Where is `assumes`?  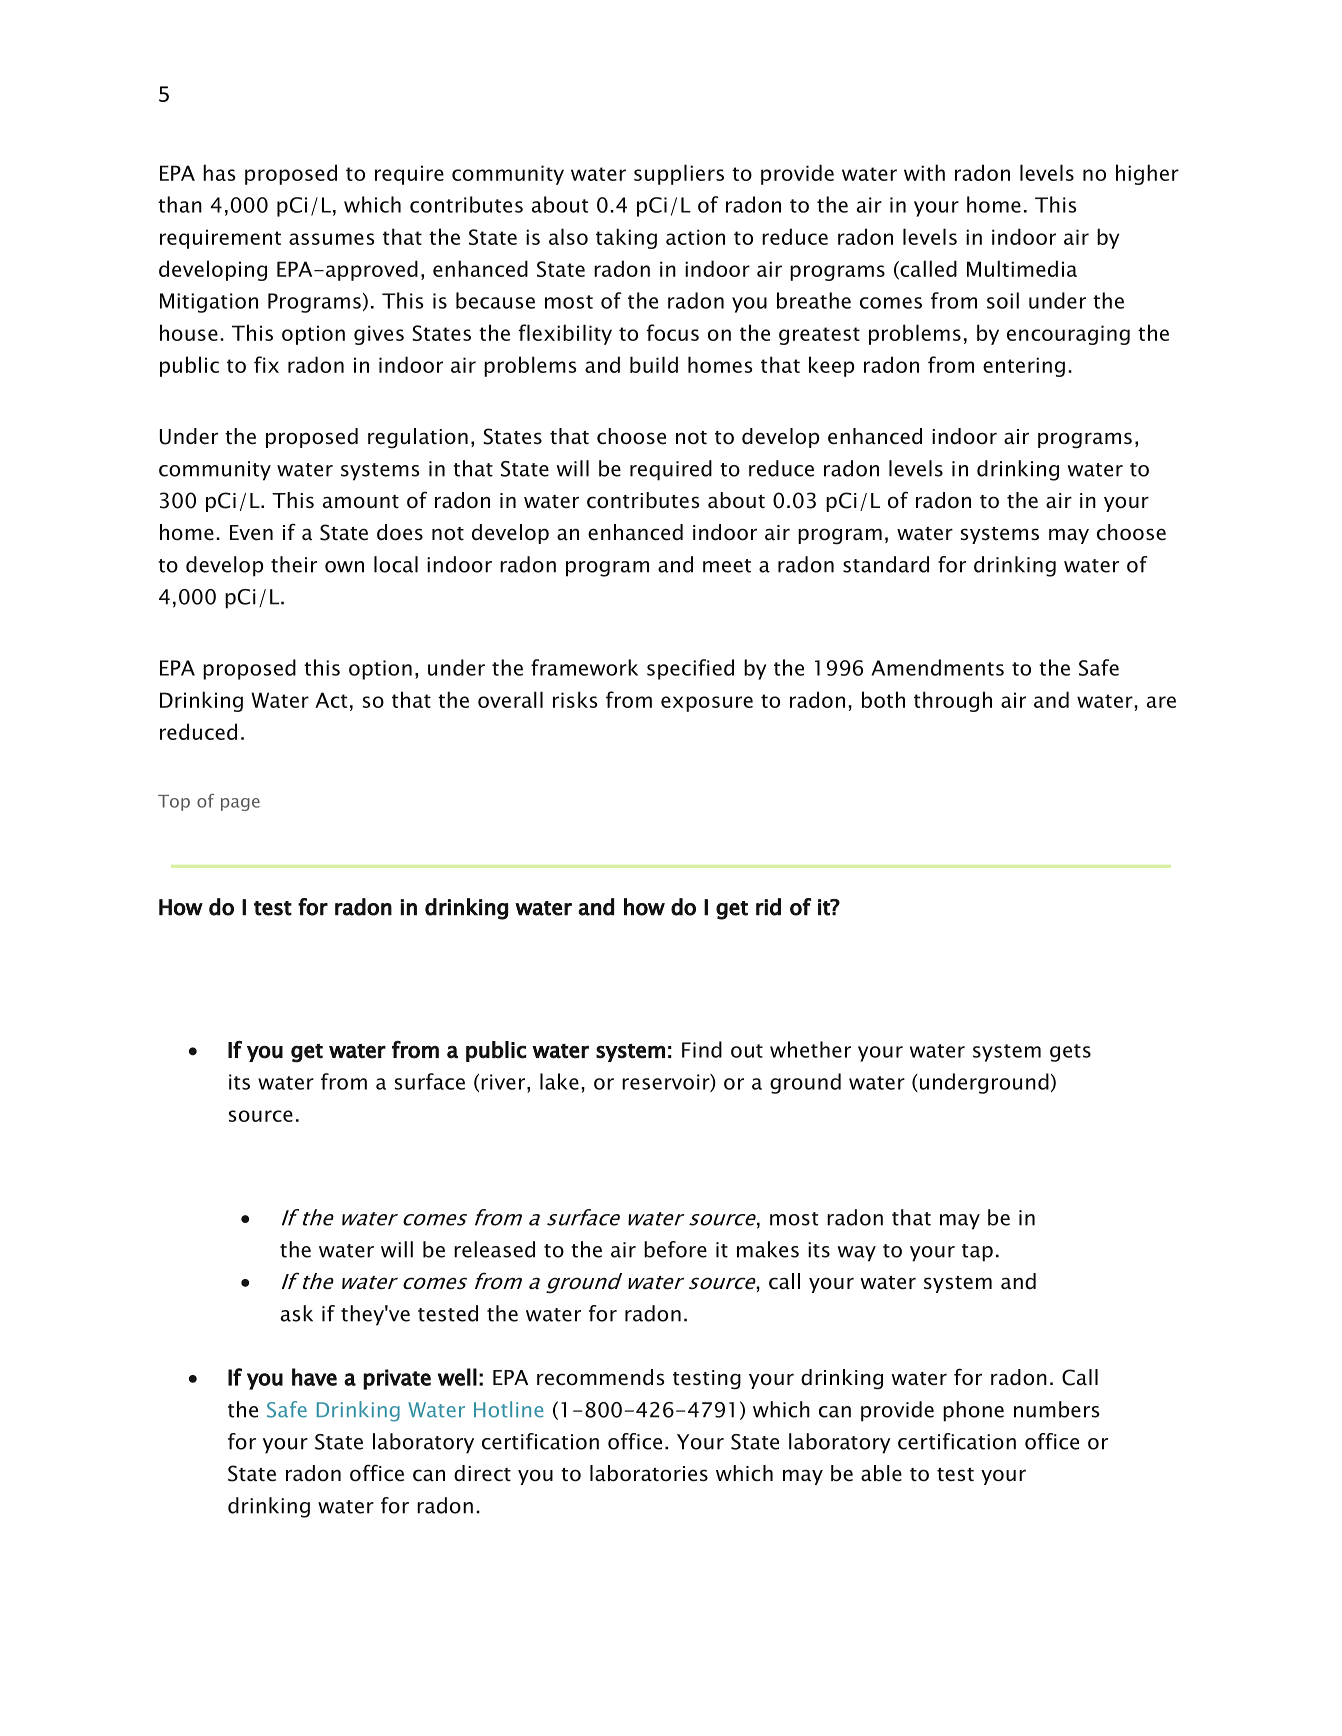 assumes is located at coordinates (331, 239).
